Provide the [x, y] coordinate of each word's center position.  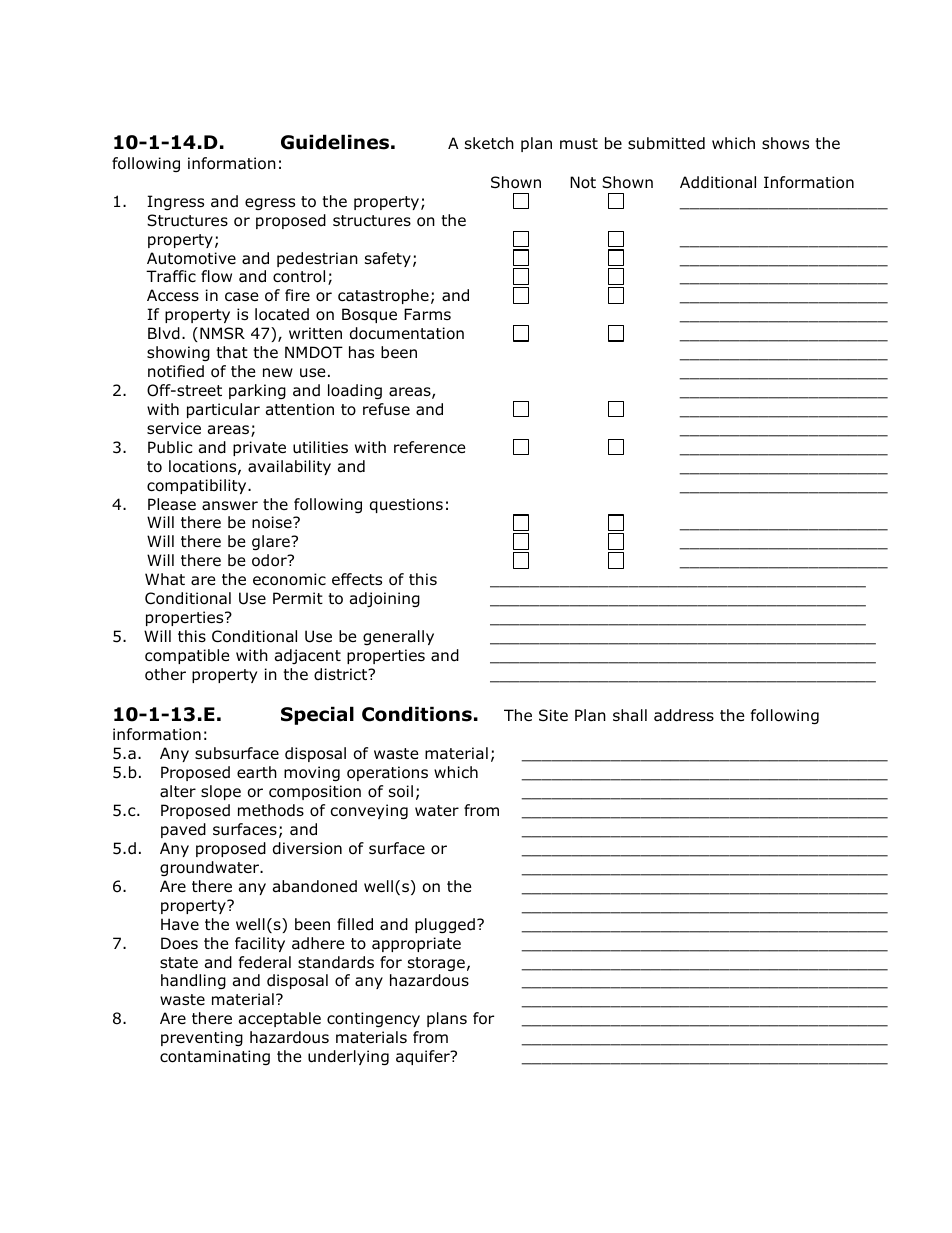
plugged [445, 925]
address [684, 715]
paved [183, 830]
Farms [427, 314]
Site [553, 715]
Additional [718, 182]
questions [406, 505]
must [579, 144]
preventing [202, 1038]
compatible [187, 656]
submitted [666, 143]
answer [230, 506]
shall [630, 715]
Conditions [417, 714]
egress [270, 204]
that [232, 352]
